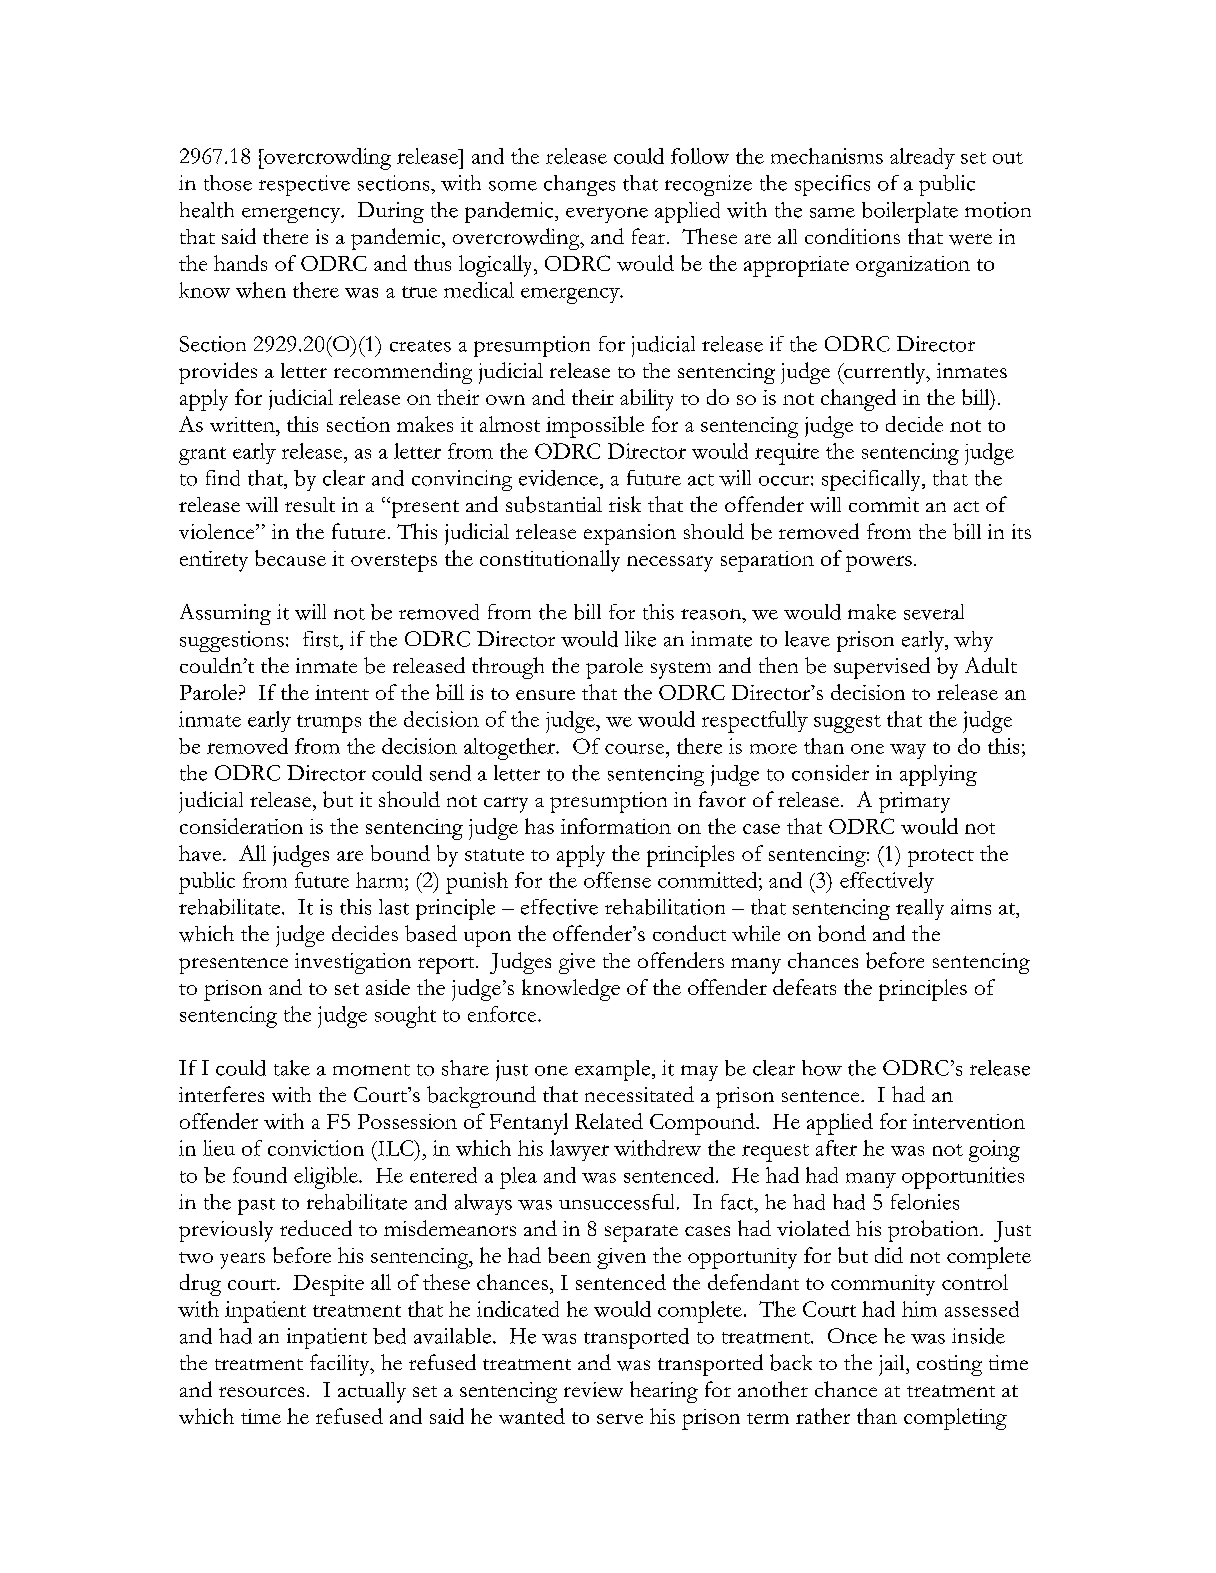 This screenshot has width=1216, height=1573. Describe the element at coordinates (607, 215) in the screenshot. I see `everyone` at that location.
